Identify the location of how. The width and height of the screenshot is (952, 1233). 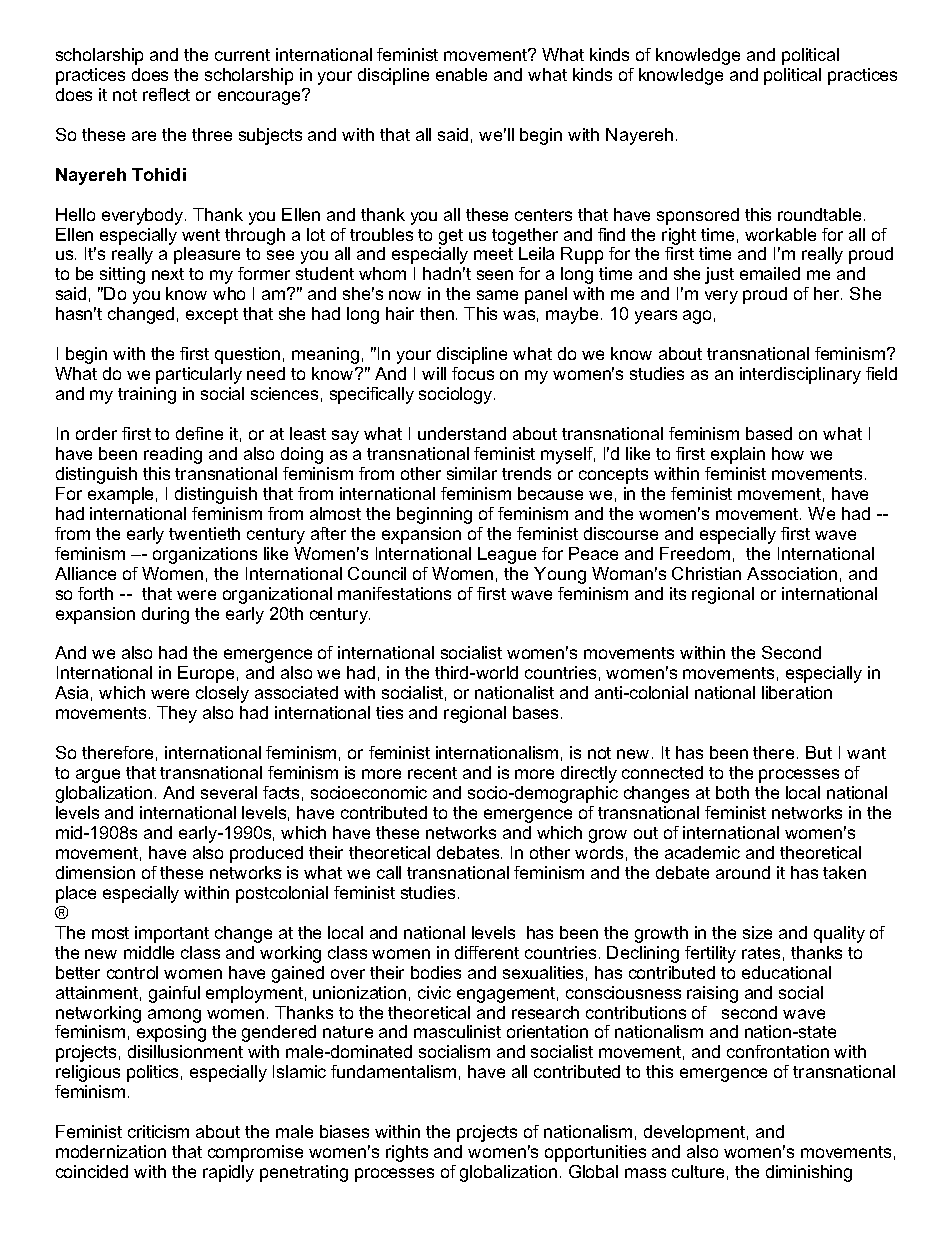
(788, 453).
